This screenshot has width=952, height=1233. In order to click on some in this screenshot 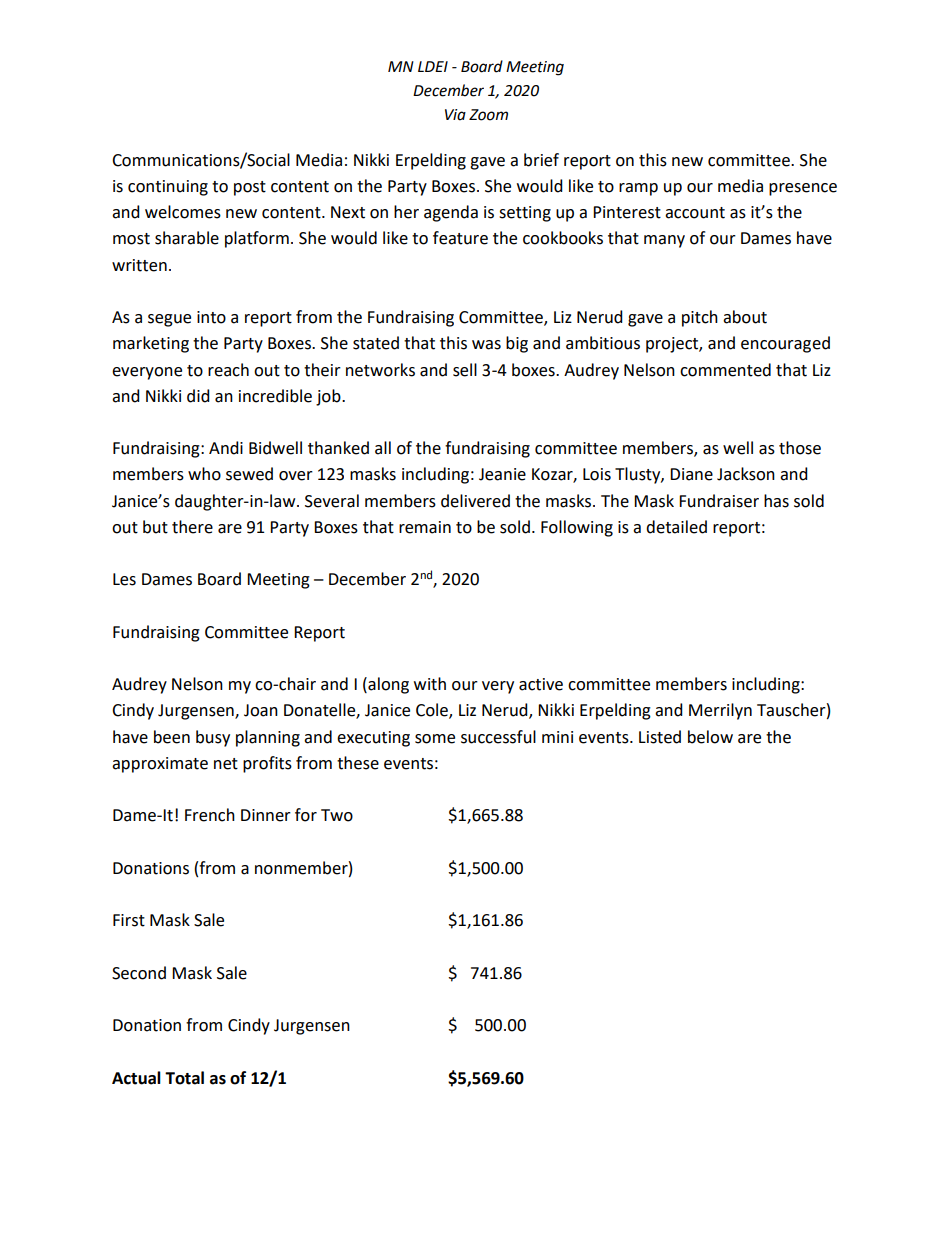, I will do `click(435, 739)`.
